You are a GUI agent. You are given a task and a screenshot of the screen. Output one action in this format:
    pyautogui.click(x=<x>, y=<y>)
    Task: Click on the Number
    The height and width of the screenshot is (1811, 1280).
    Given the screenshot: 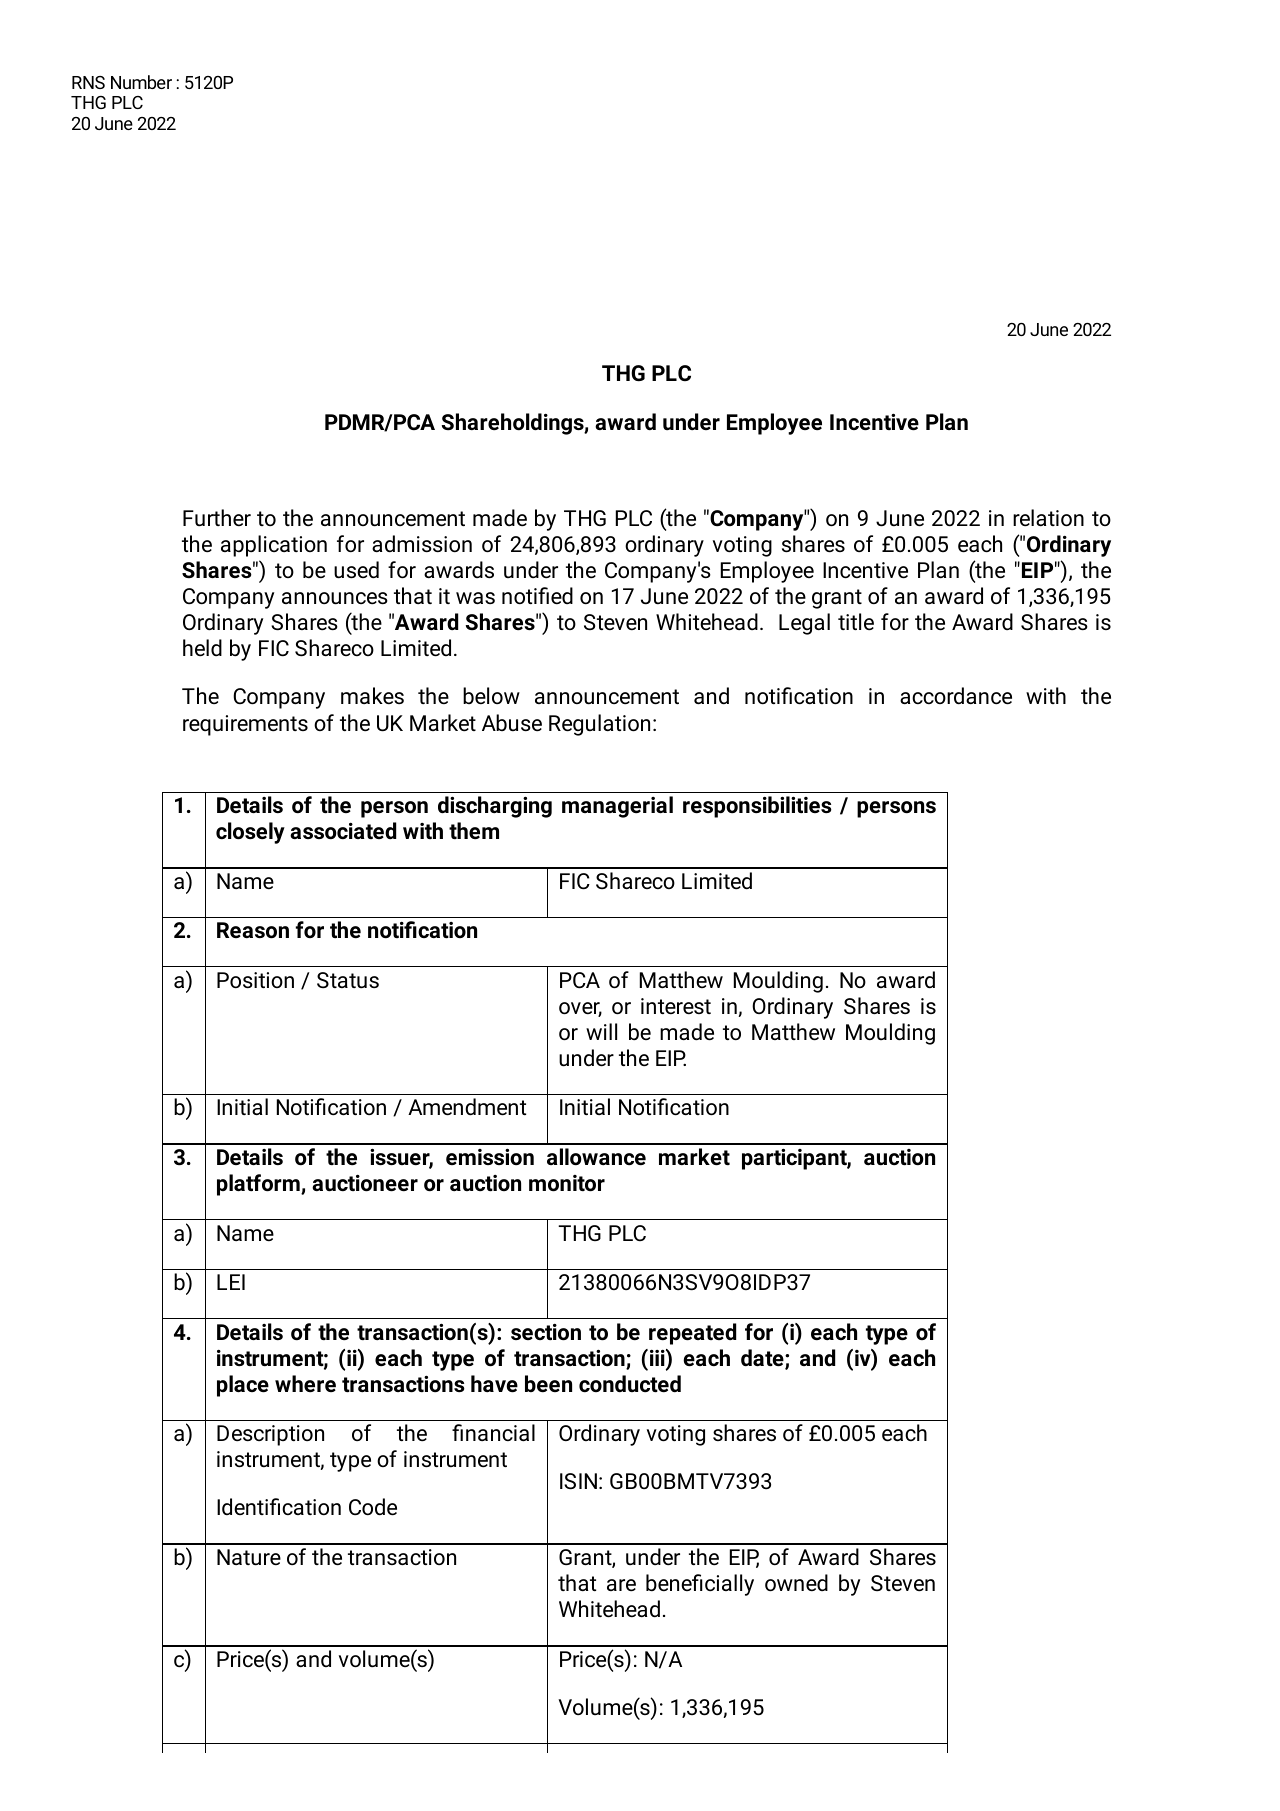 What is the action you would take?
    pyautogui.click(x=141, y=82)
